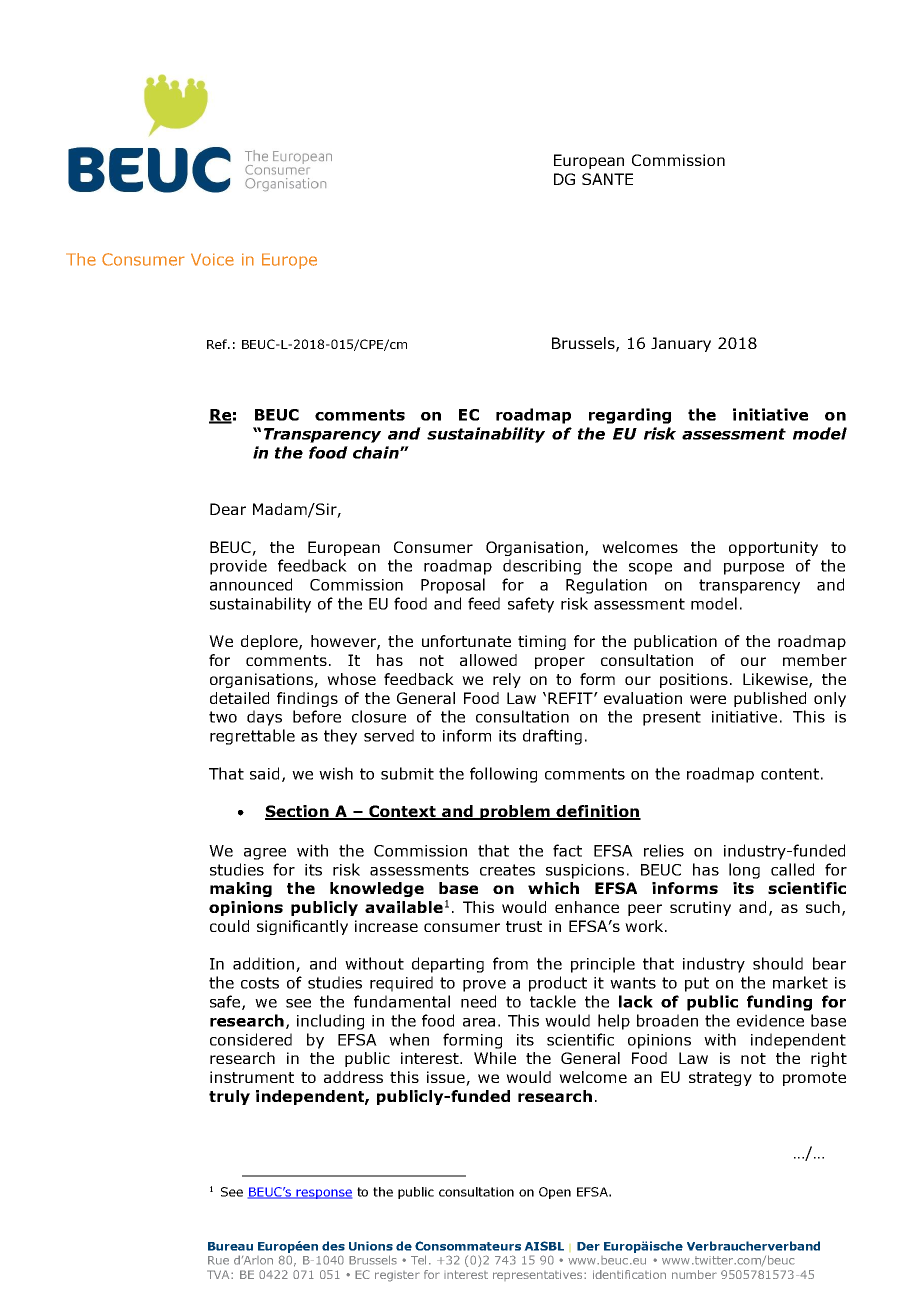 The image size is (924, 1308). I want to click on timing, so click(542, 642).
